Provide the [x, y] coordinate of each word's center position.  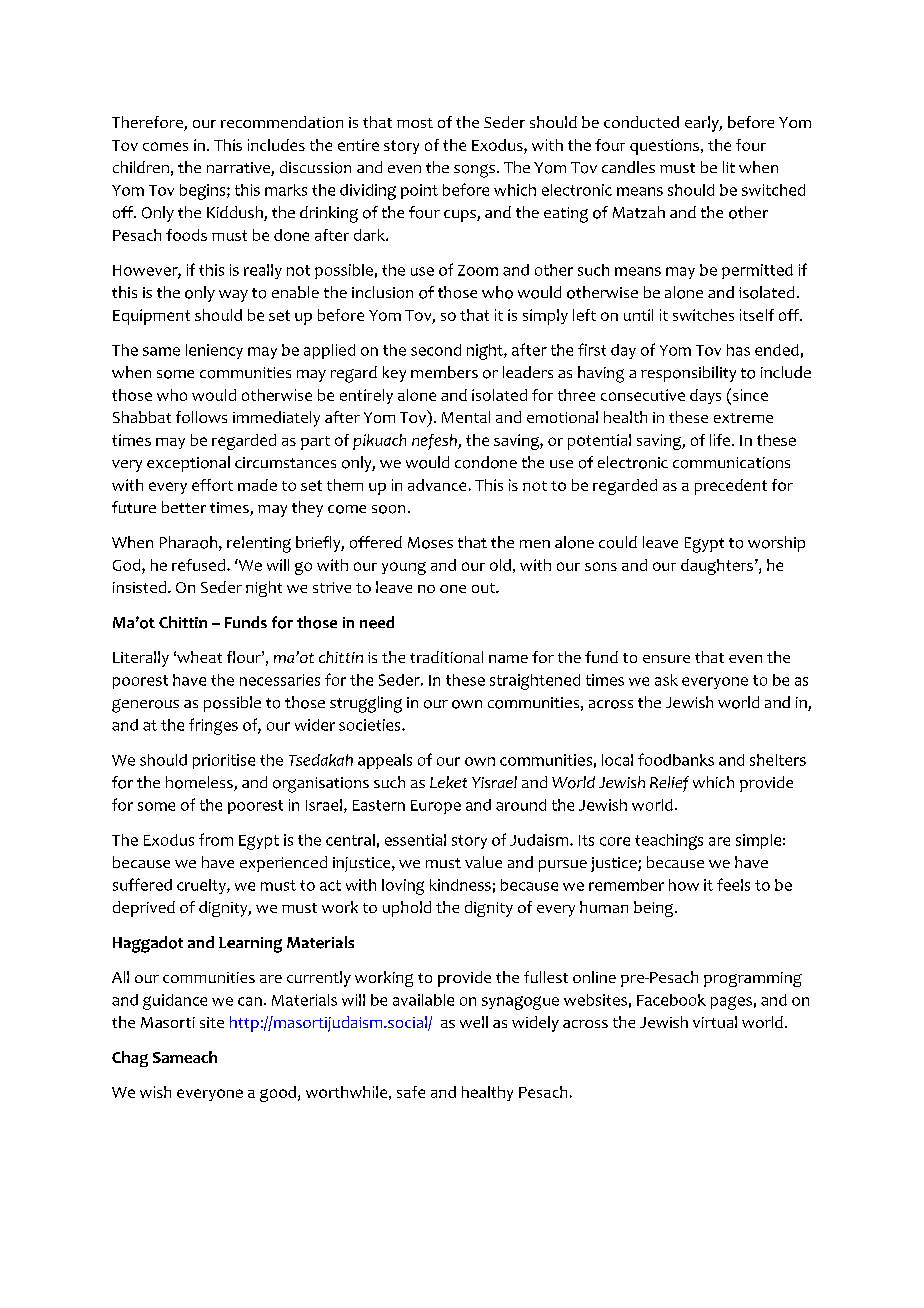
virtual [715, 1022]
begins [204, 192]
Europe [436, 807]
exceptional [188, 464]
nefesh [435, 442]
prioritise [224, 761]
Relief [669, 784]
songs [474, 171]
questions [666, 147]
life [721, 440]
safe [411, 1092]
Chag [130, 1059]
